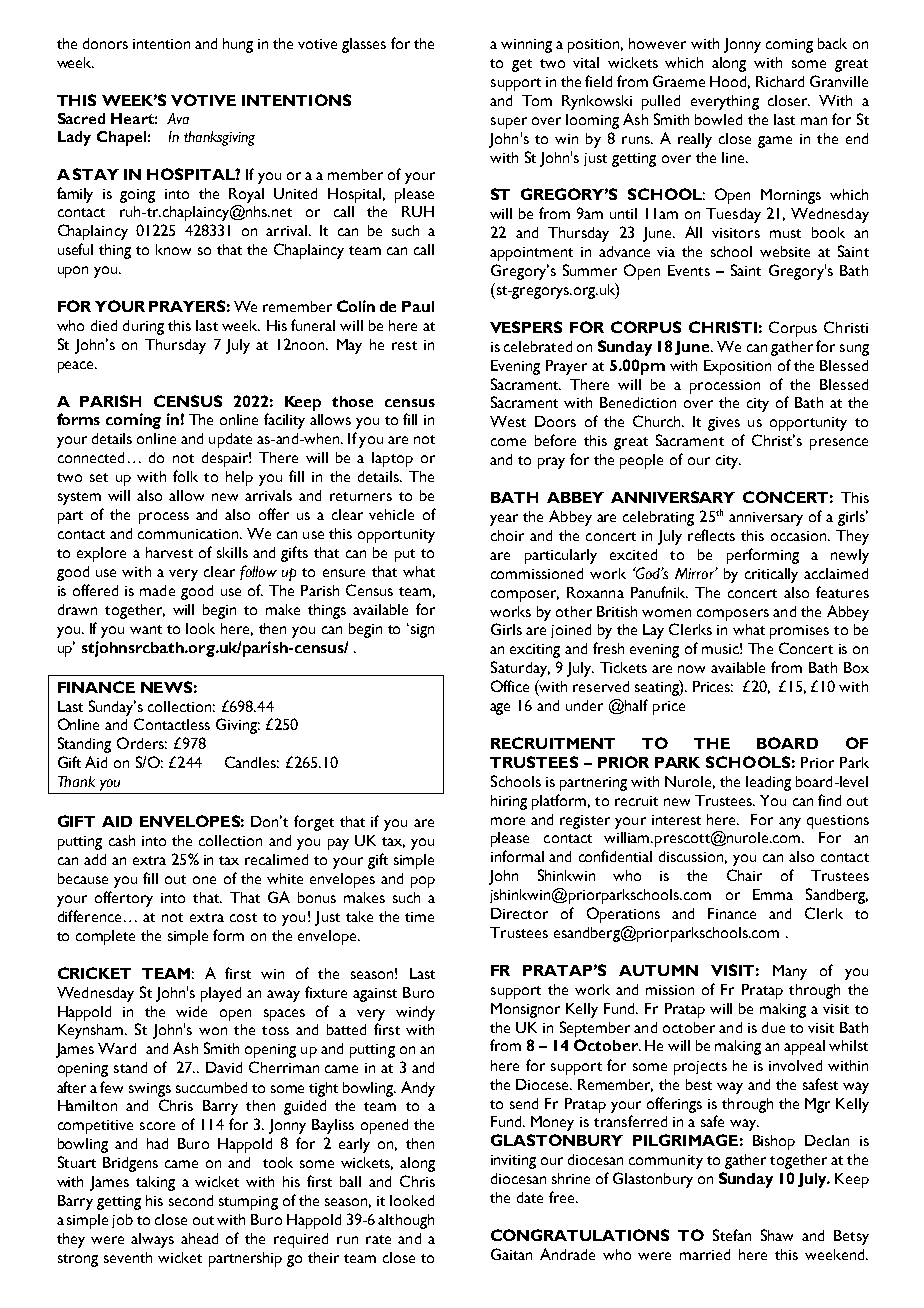 This page has height=1308, width=924. I want to click on donors, so click(105, 43).
